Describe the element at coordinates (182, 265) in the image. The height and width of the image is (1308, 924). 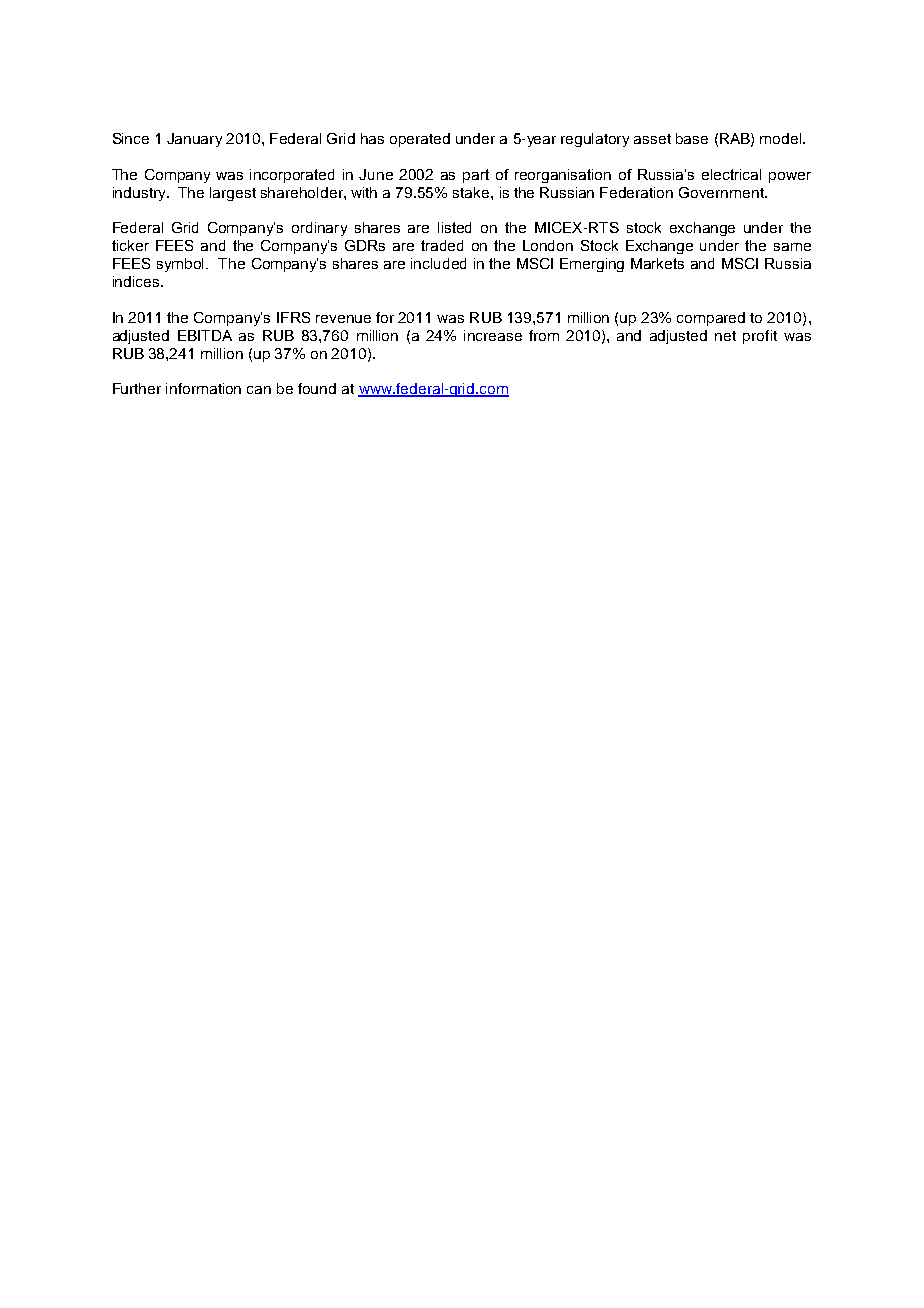
I see `symbol` at that location.
